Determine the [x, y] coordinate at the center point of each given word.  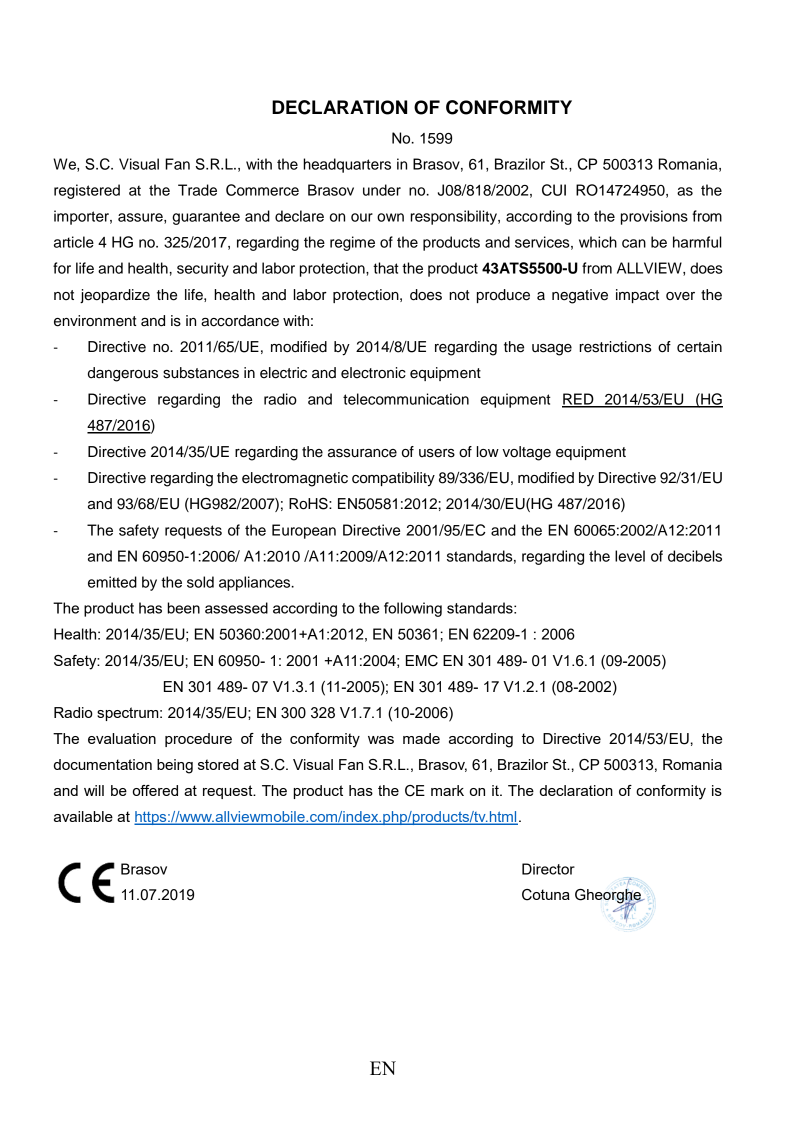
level [630, 556]
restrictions [616, 347]
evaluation [122, 738]
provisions [654, 217]
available [83, 816]
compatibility [393, 479]
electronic [373, 373]
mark [447, 790]
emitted [112, 582]
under [382, 190]
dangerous [123, 374]
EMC [422, 661]
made [421, 738]
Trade [197, 190]
